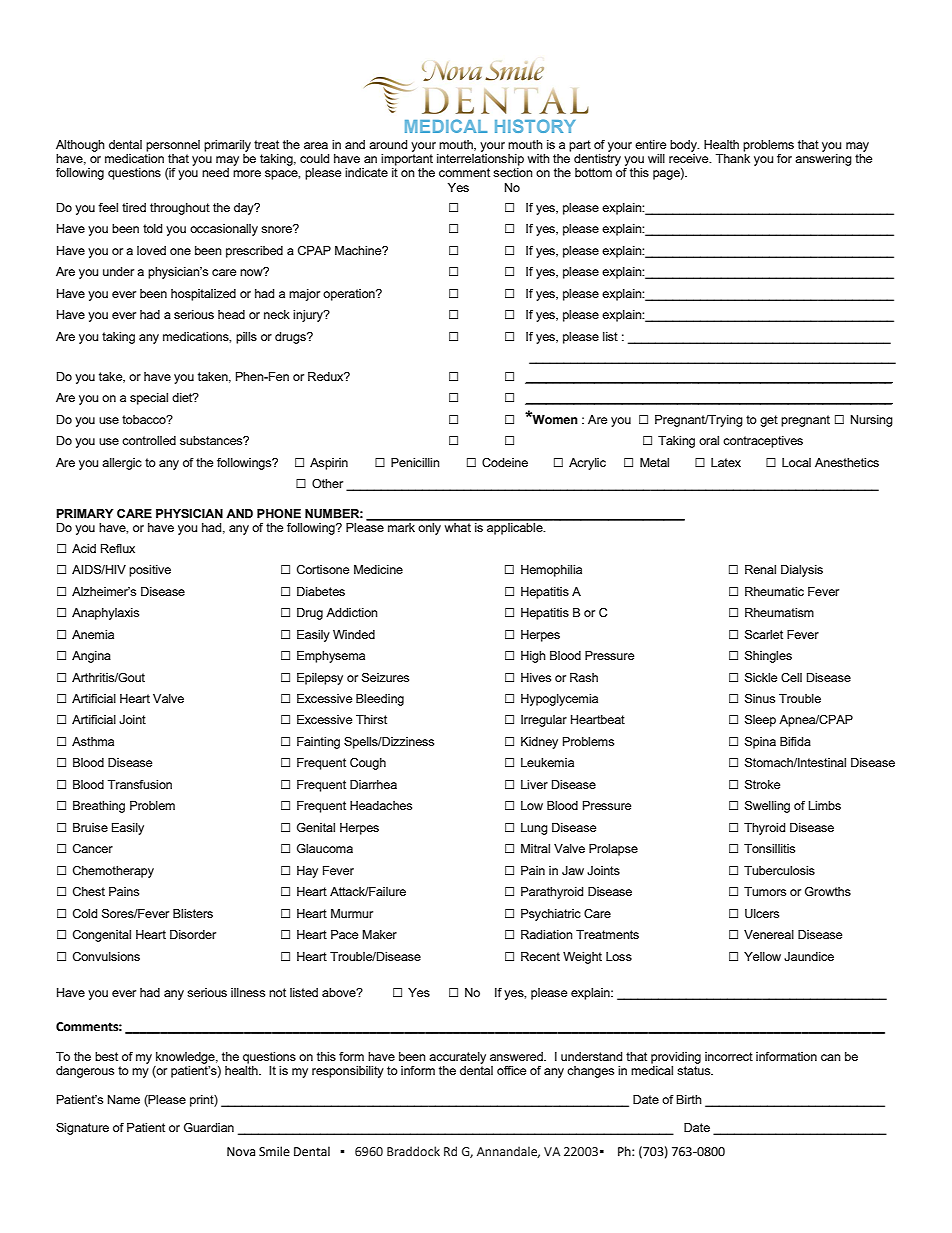  I want to click on get, so click(769, 421).
